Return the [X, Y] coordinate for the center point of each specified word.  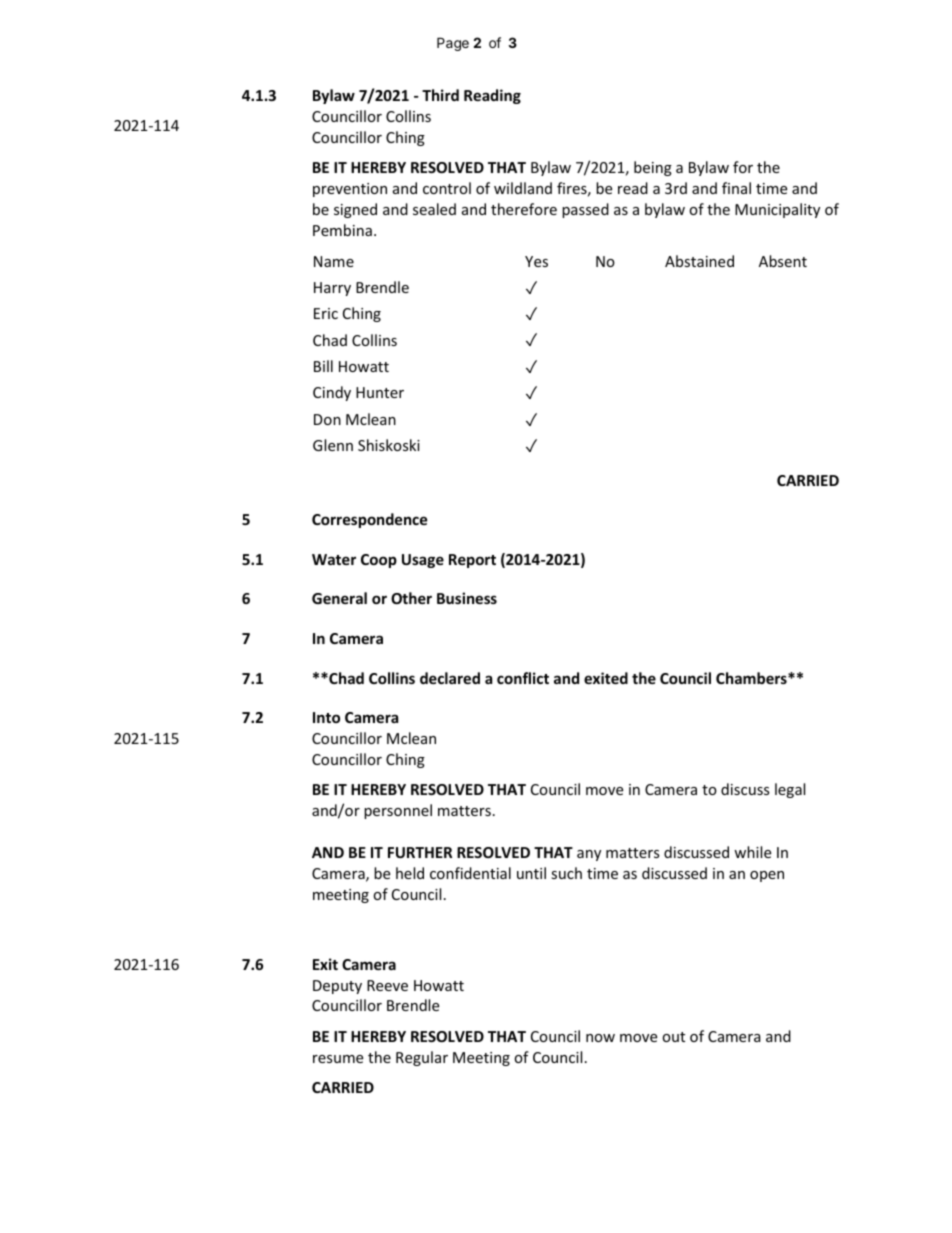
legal [790, 790]
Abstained [699, 261]
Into [326, 717]
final [736, 188]
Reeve [387, 985]
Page [453, 44]
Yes [536, 261]
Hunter [380, 392]
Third [440, 95]
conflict [523, 678]
